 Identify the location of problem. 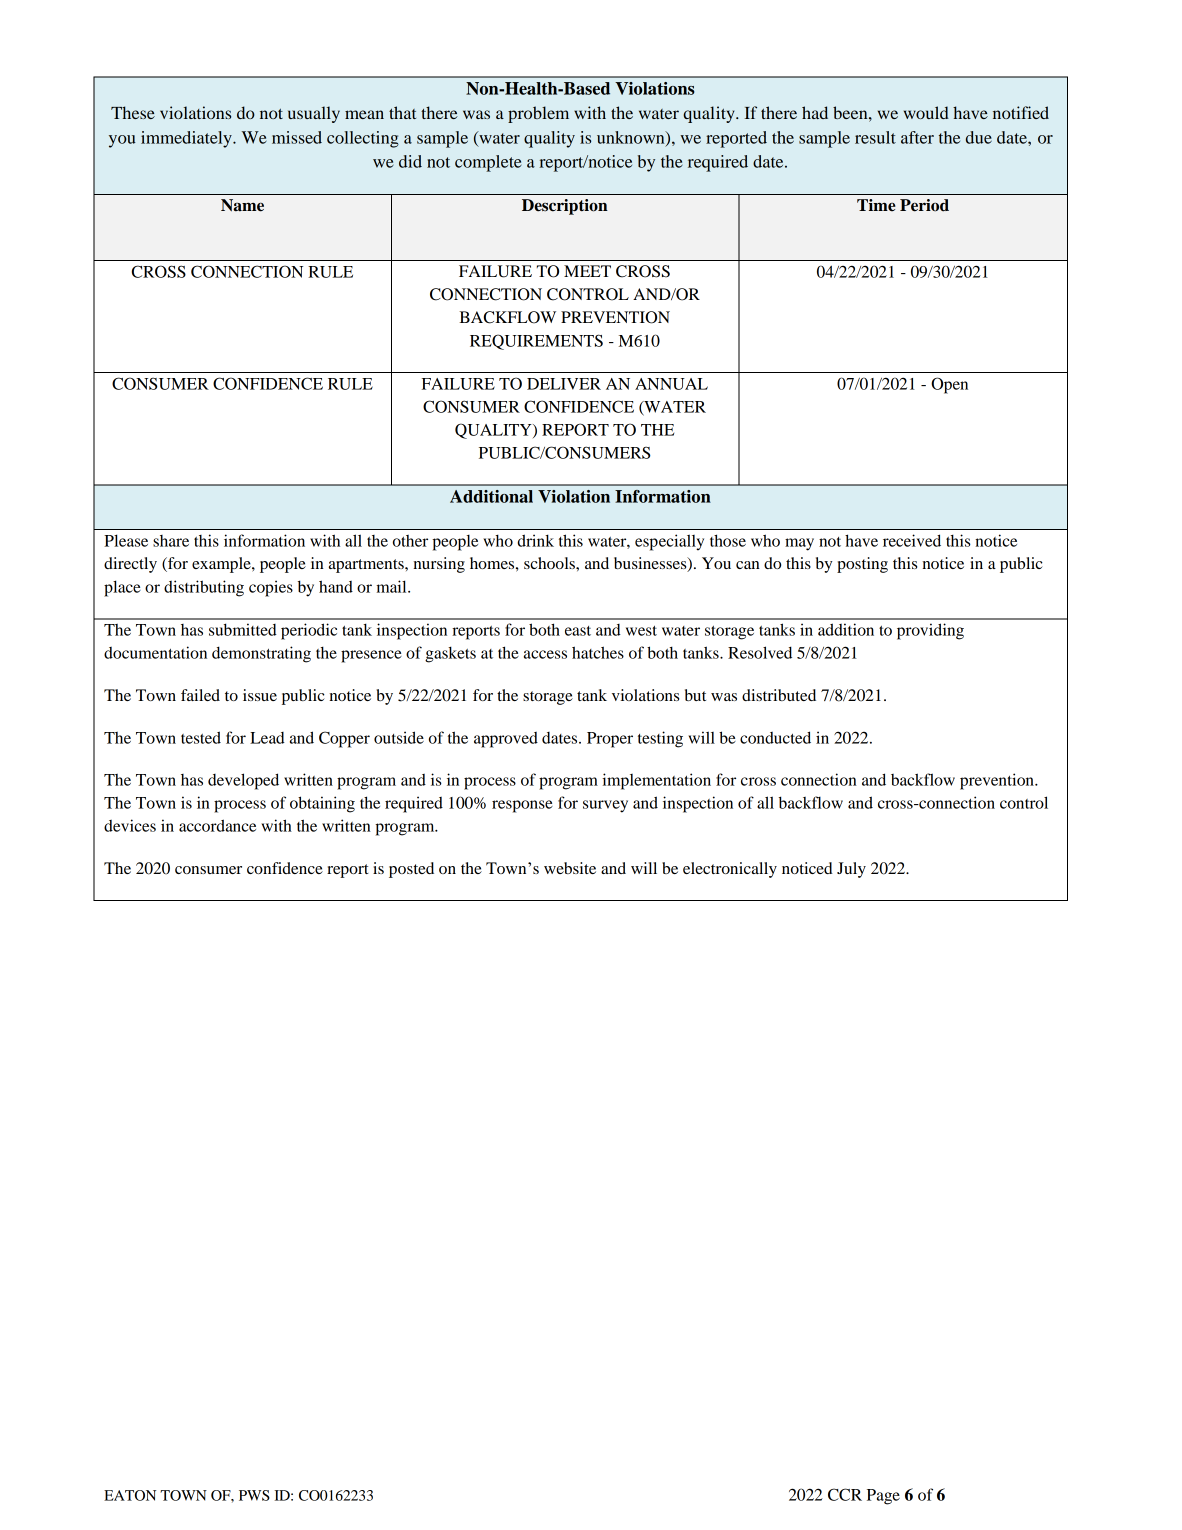
(538, 114).
